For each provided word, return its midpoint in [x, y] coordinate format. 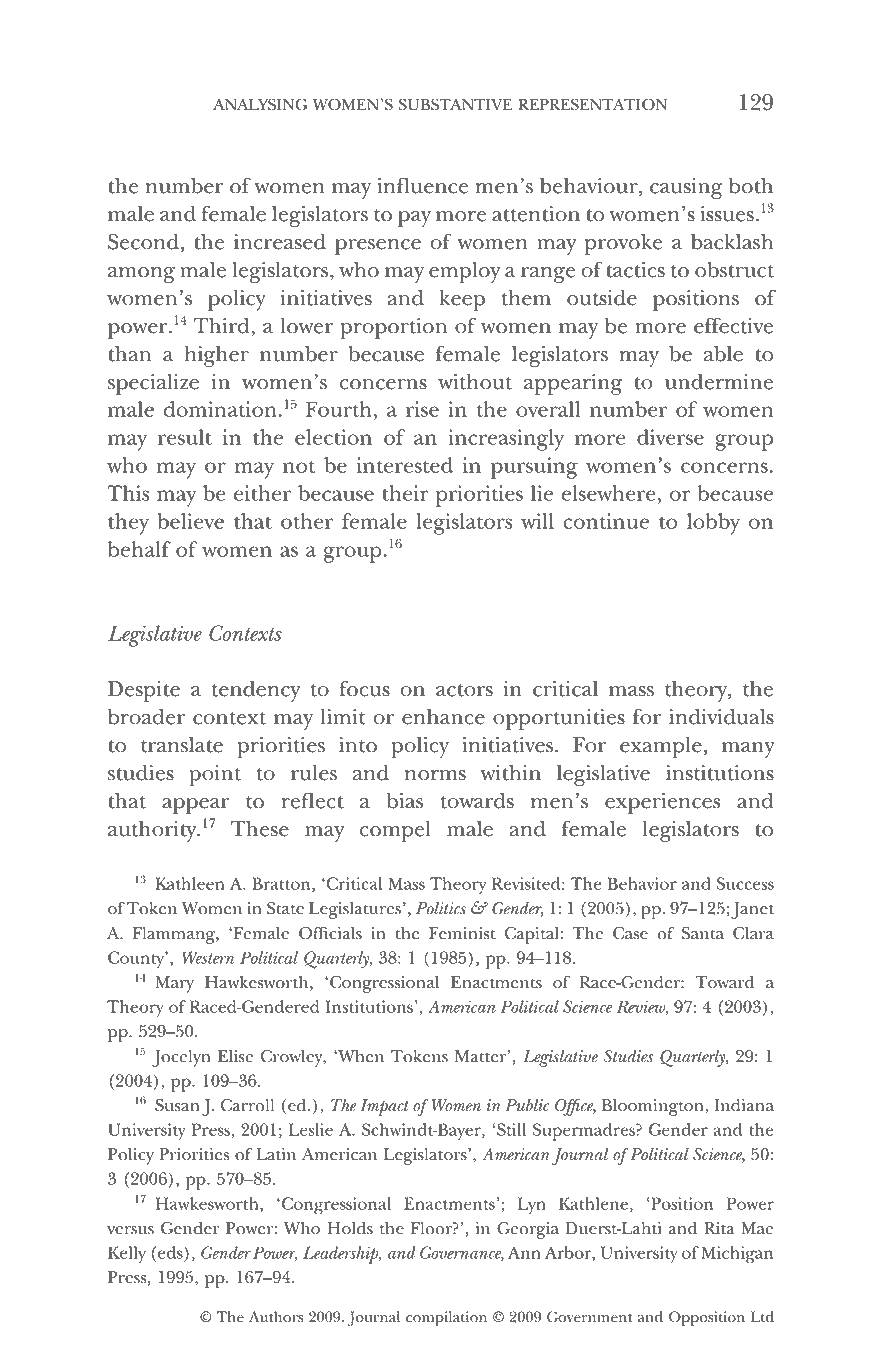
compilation [446, 1319]
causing [686, 188]
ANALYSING [260, 104]
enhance [443, 717]
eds [171, 1252]
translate [182, 745]
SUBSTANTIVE [455, 104]
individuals [721, 717]
